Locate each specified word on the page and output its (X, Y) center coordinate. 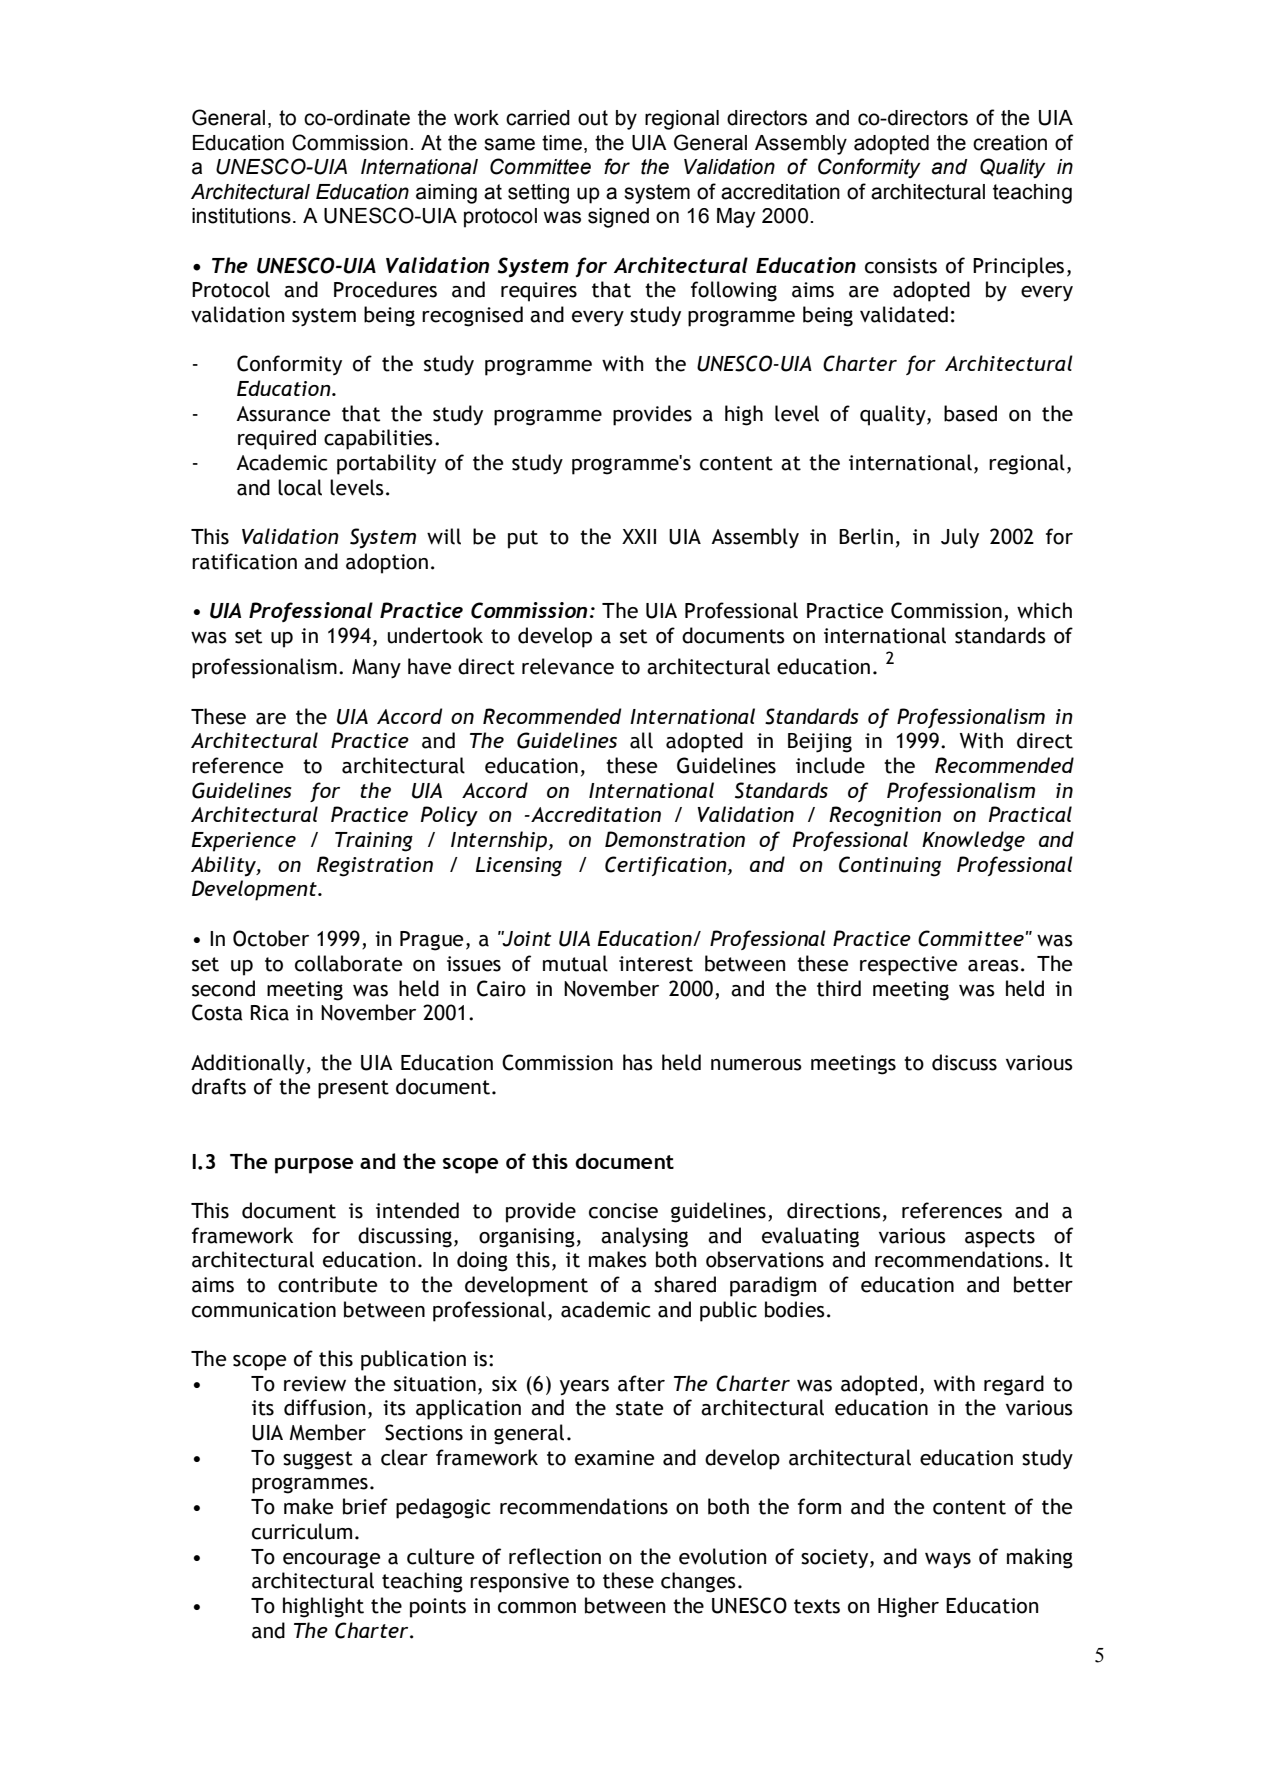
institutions (241, 216)
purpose (314, 1166)
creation (1010, 143)
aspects (1000, 1238)
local (300, 487)
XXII (639, 536)
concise (623, 1211)
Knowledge (973, 841)
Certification (667, 866)
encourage (331, 1560)
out (593, 118)
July (960, 538)
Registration (375, 866)
